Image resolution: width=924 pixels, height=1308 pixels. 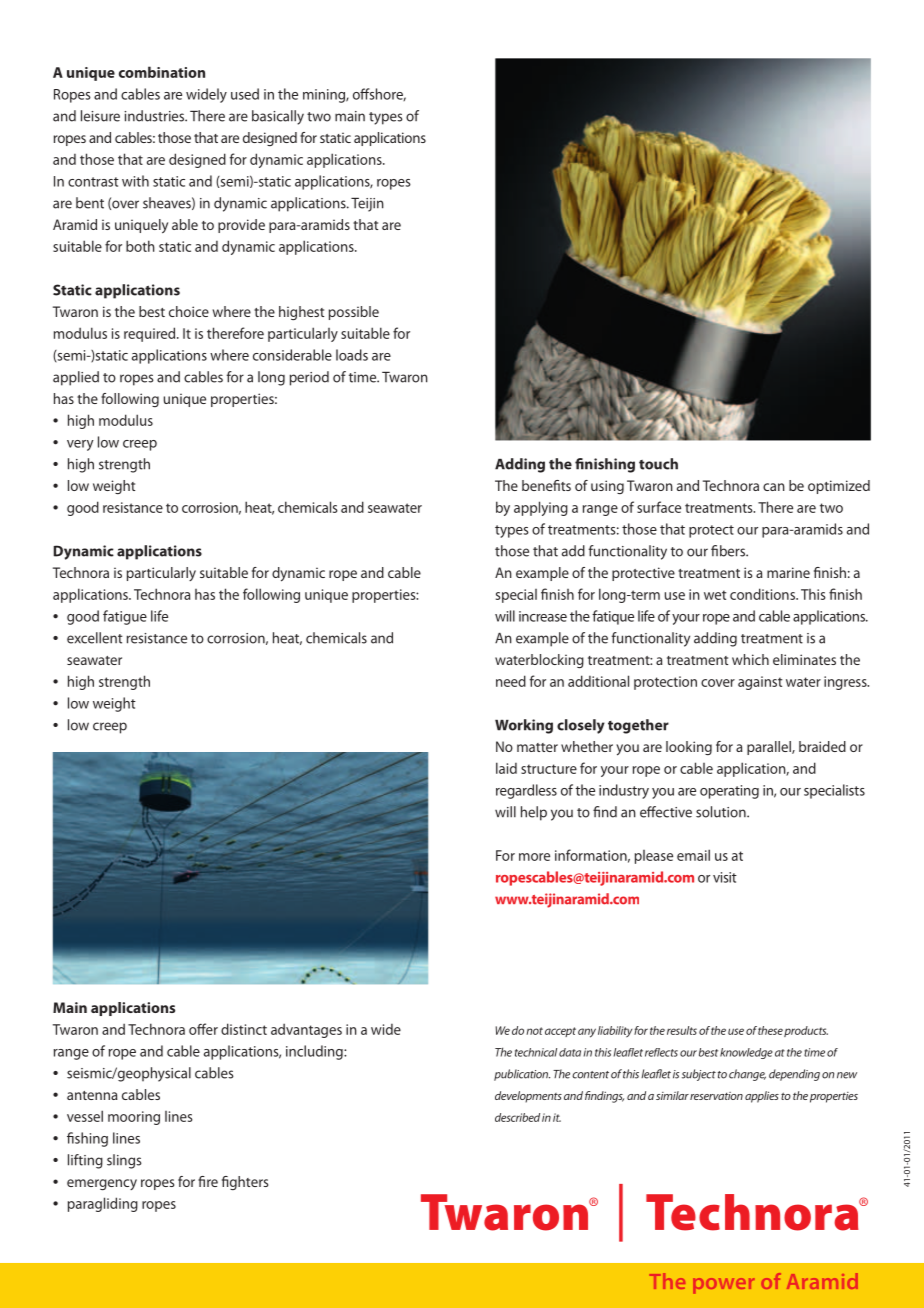 I want to click on operating, so click(x=729, y=792).
